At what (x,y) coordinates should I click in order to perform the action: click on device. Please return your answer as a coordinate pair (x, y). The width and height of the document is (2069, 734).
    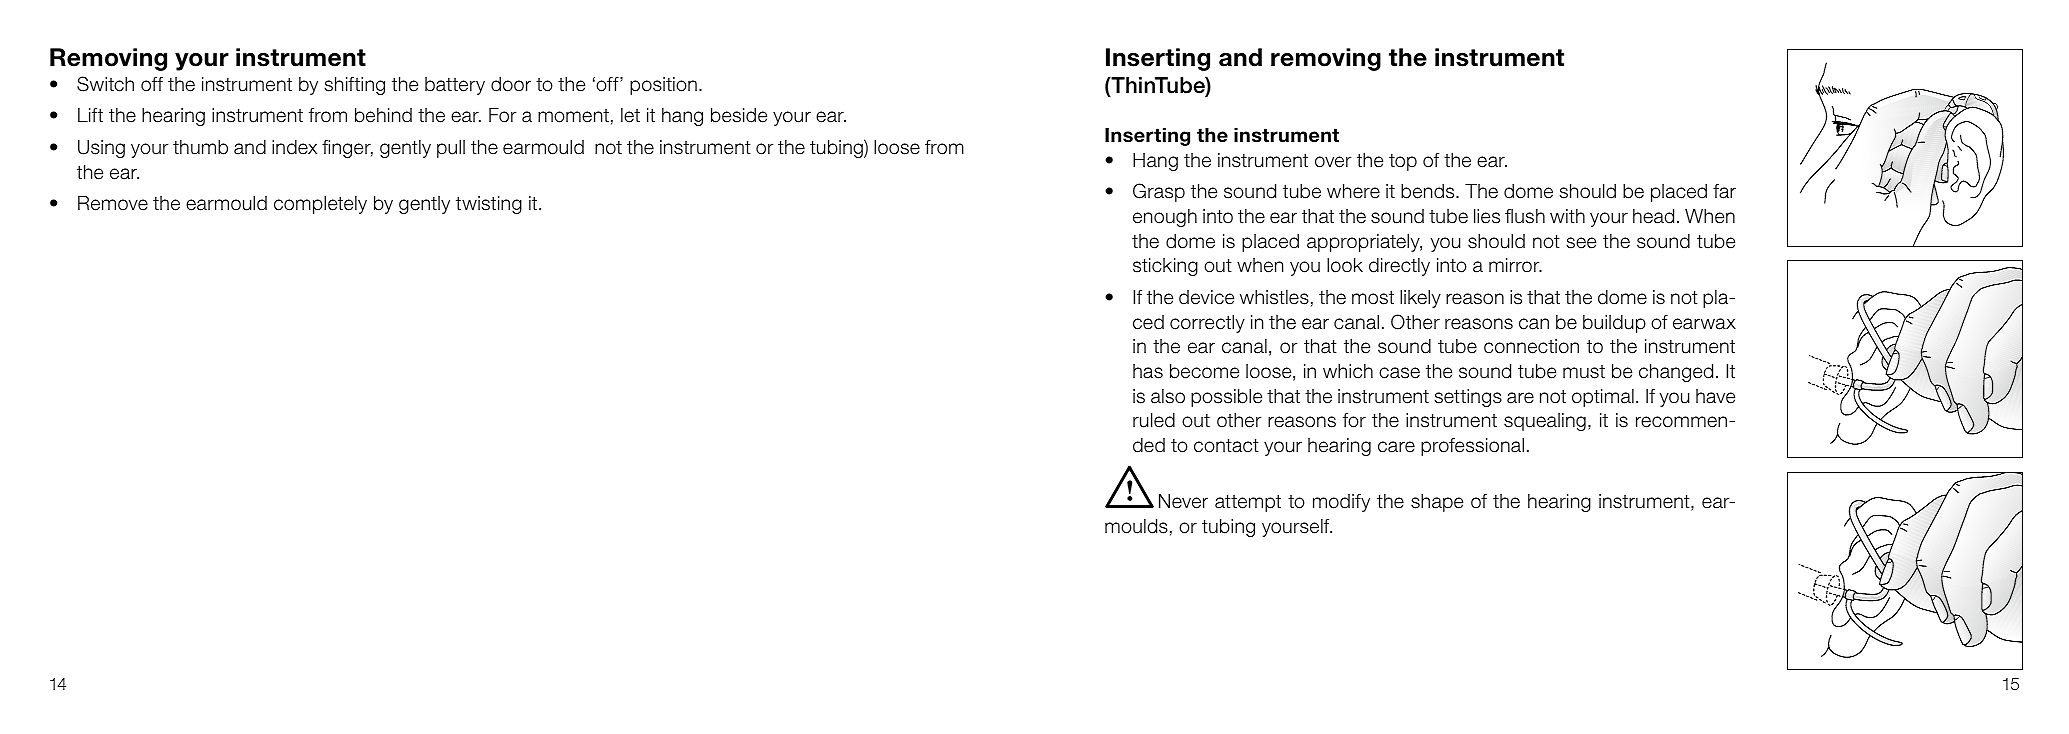
    Looking at the image, I should click on (1206, 297).
